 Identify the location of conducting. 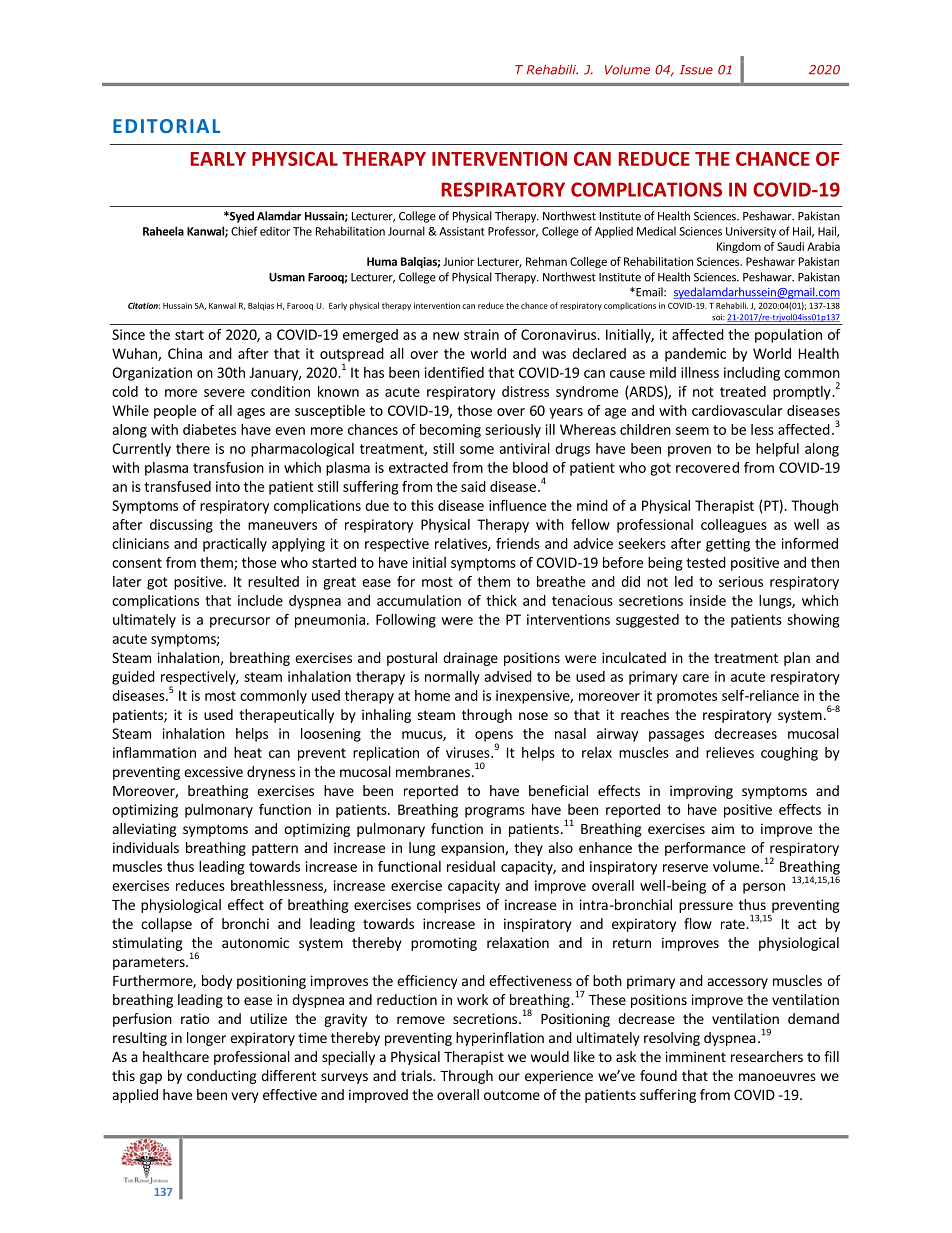
(222, 1077).
